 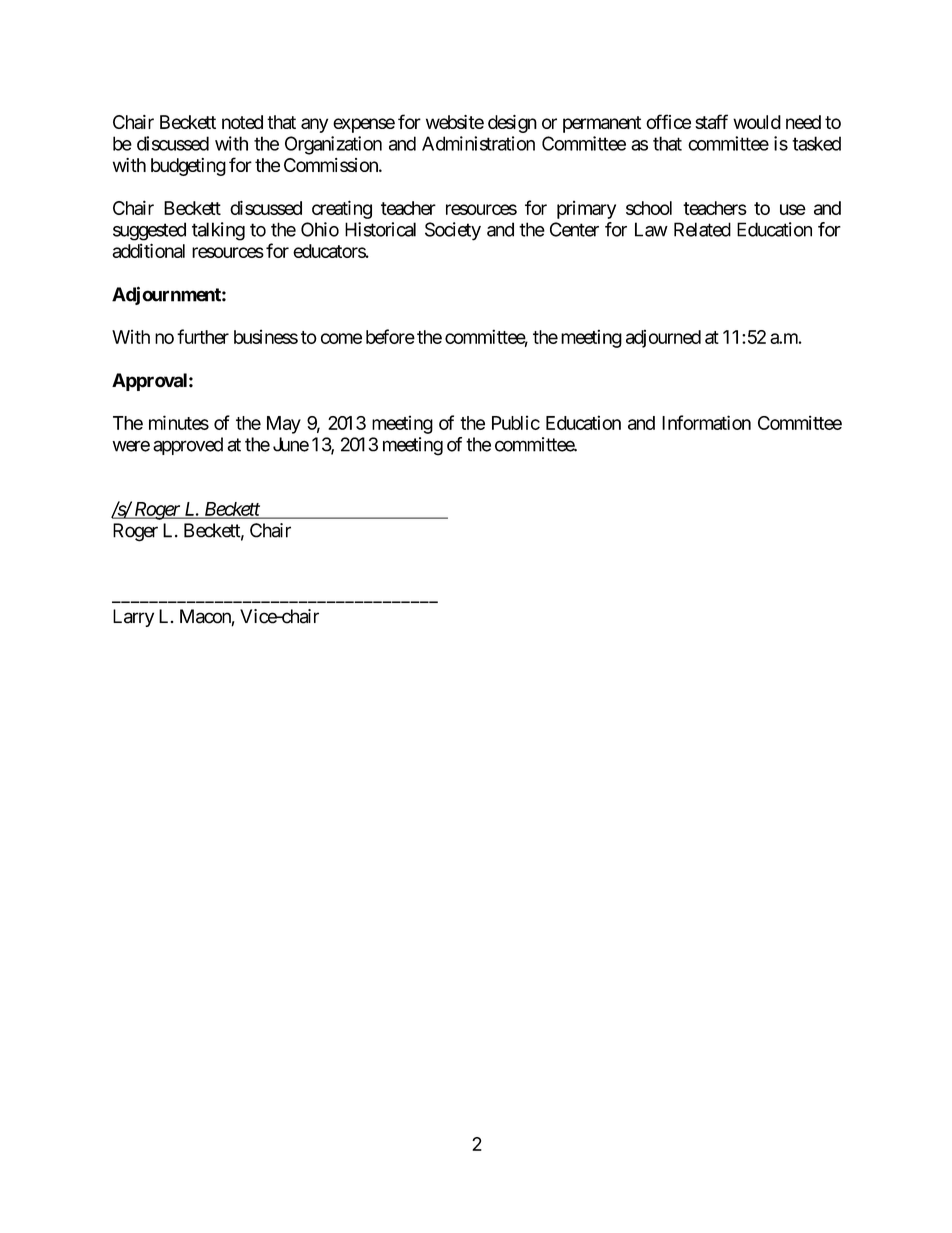 What do you see at coordinates (242, 122) in the document?
I see `noted` at bounding box center [242, 122].
